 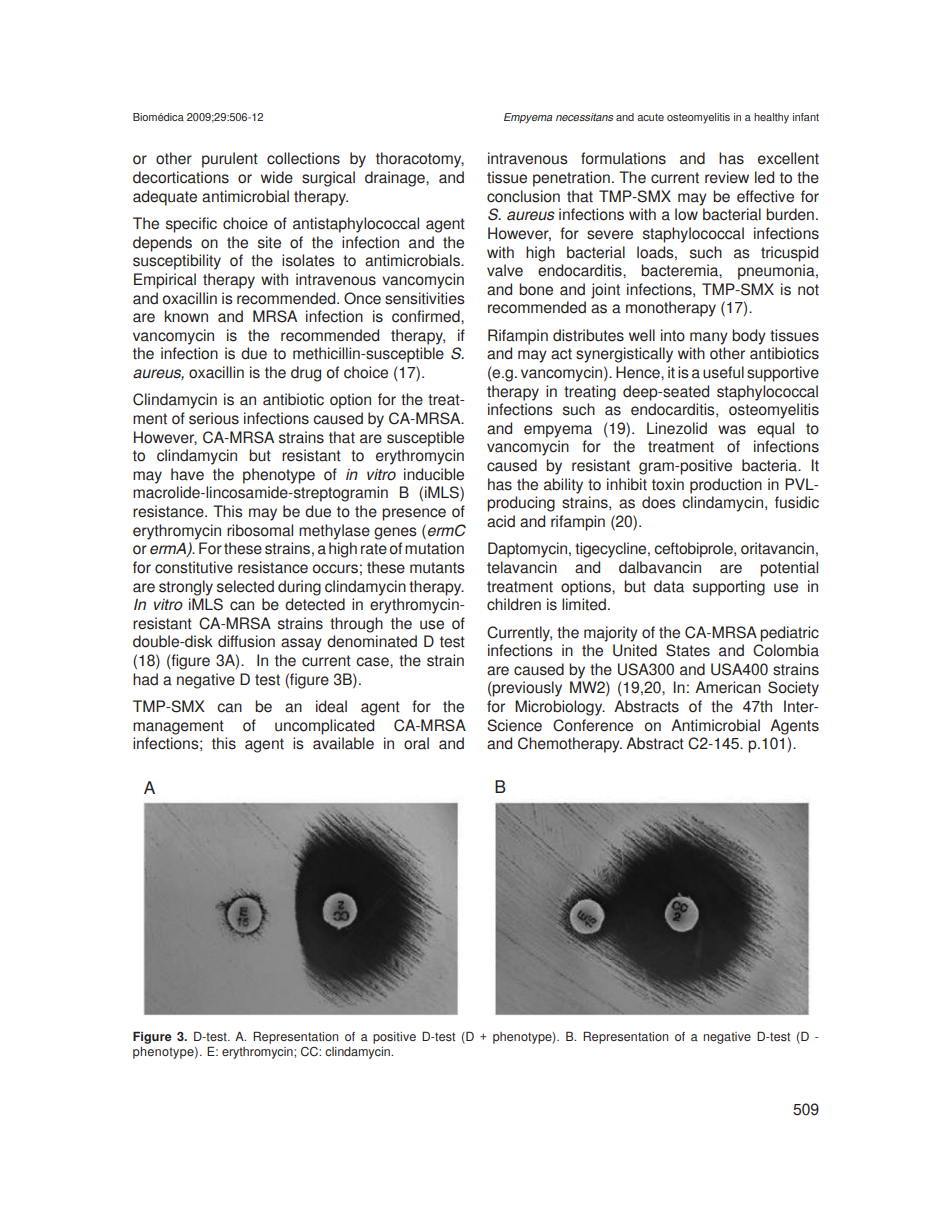 I want to click on oral, so click(x=416, y=743).
